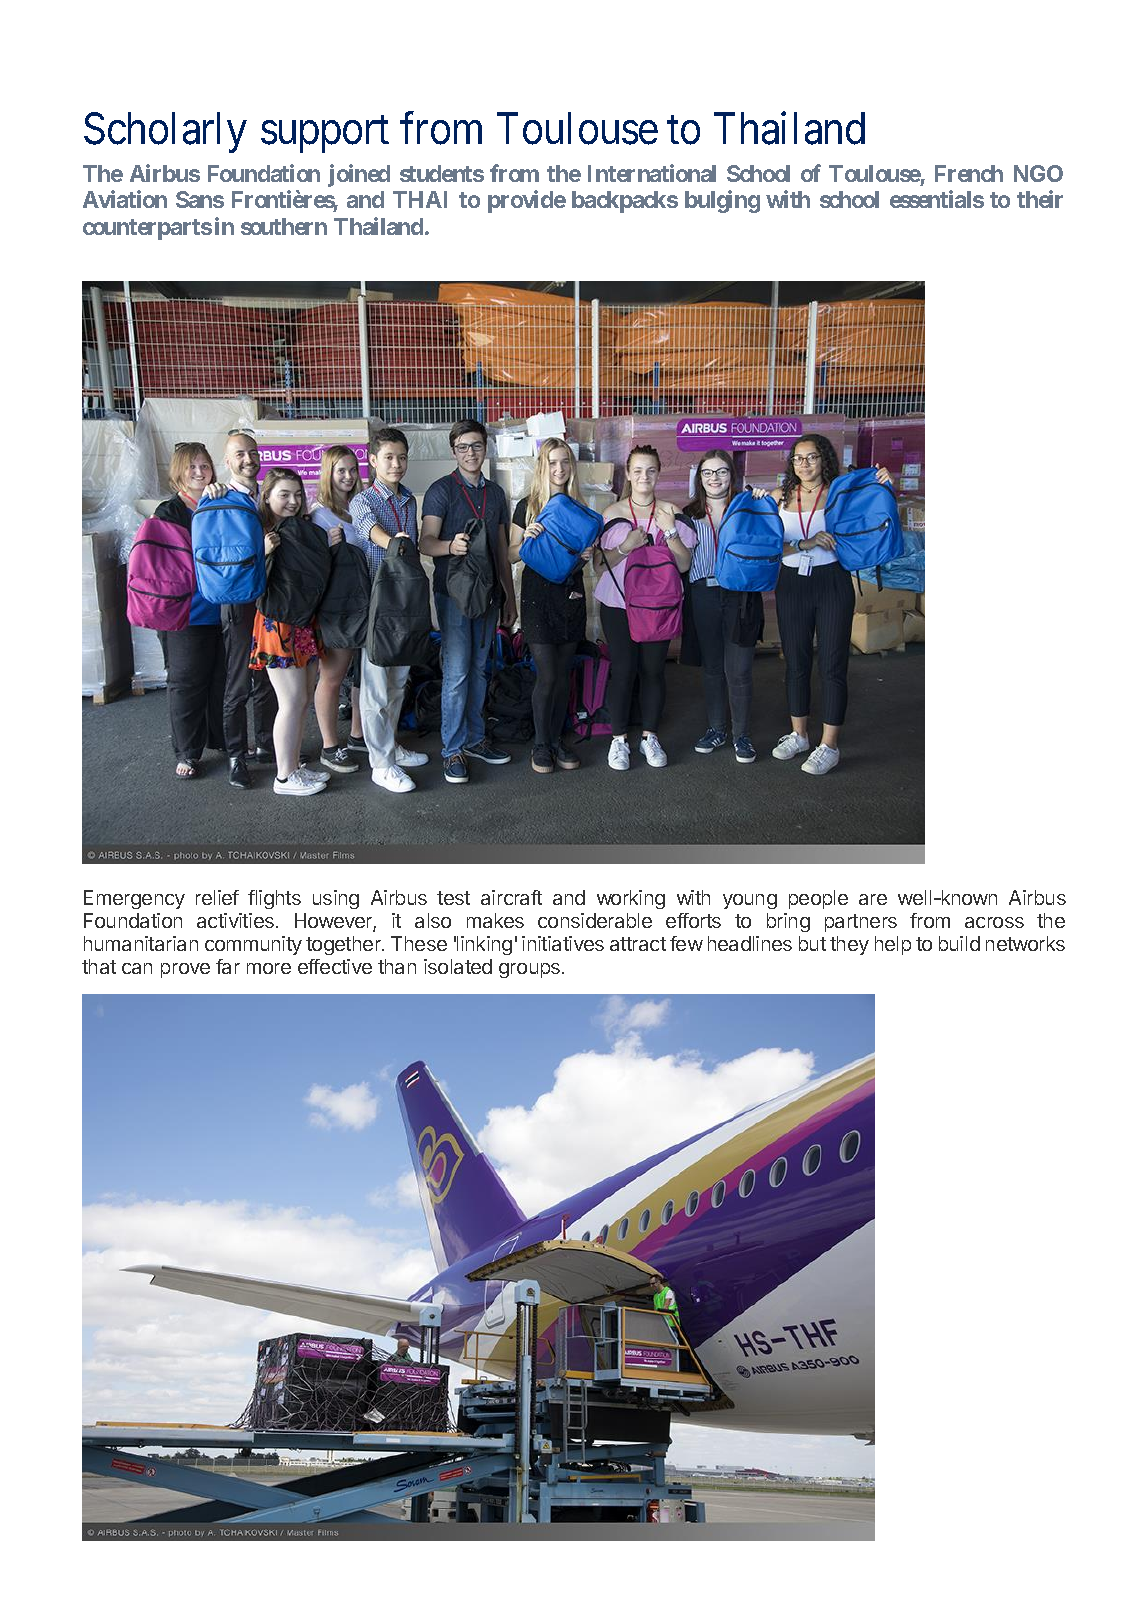  I want to click on are, so click(873, 899).
